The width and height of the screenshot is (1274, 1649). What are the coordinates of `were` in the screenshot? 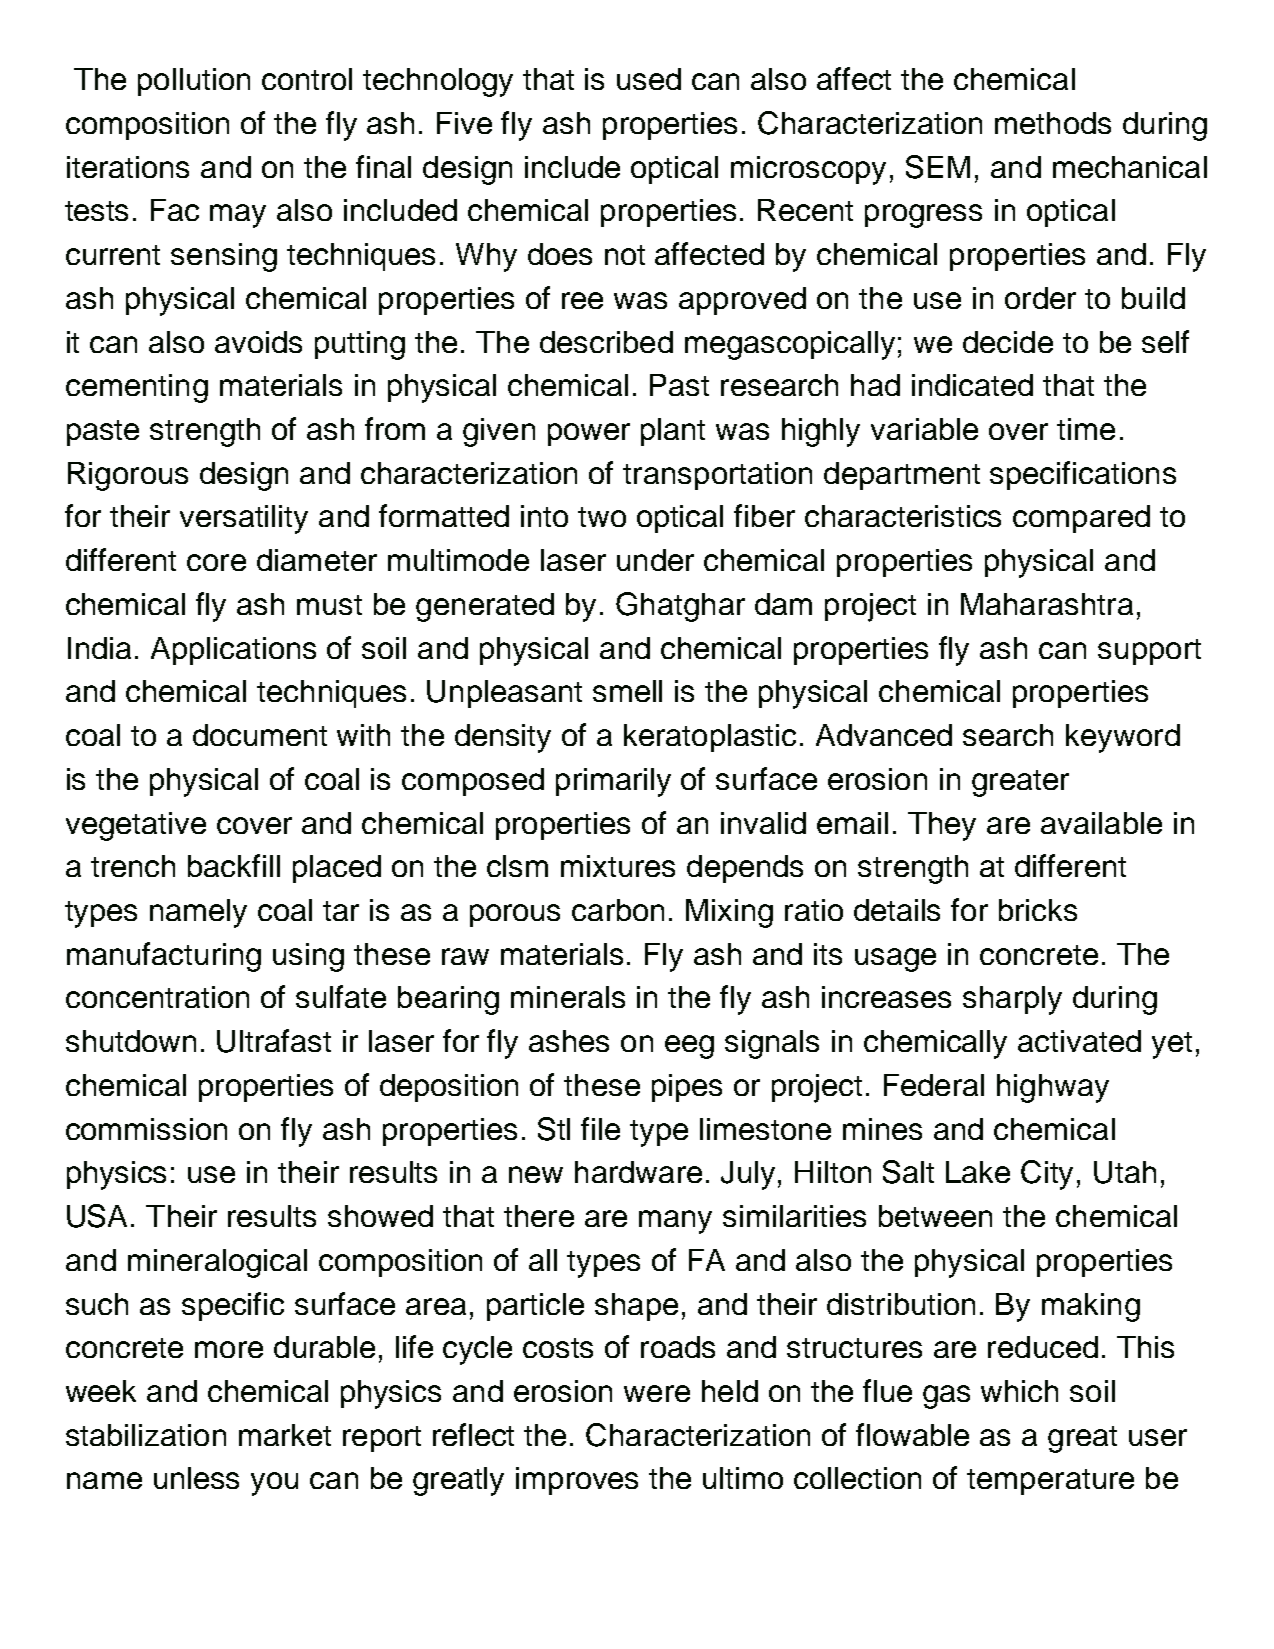 It's located at (657, 1393).
